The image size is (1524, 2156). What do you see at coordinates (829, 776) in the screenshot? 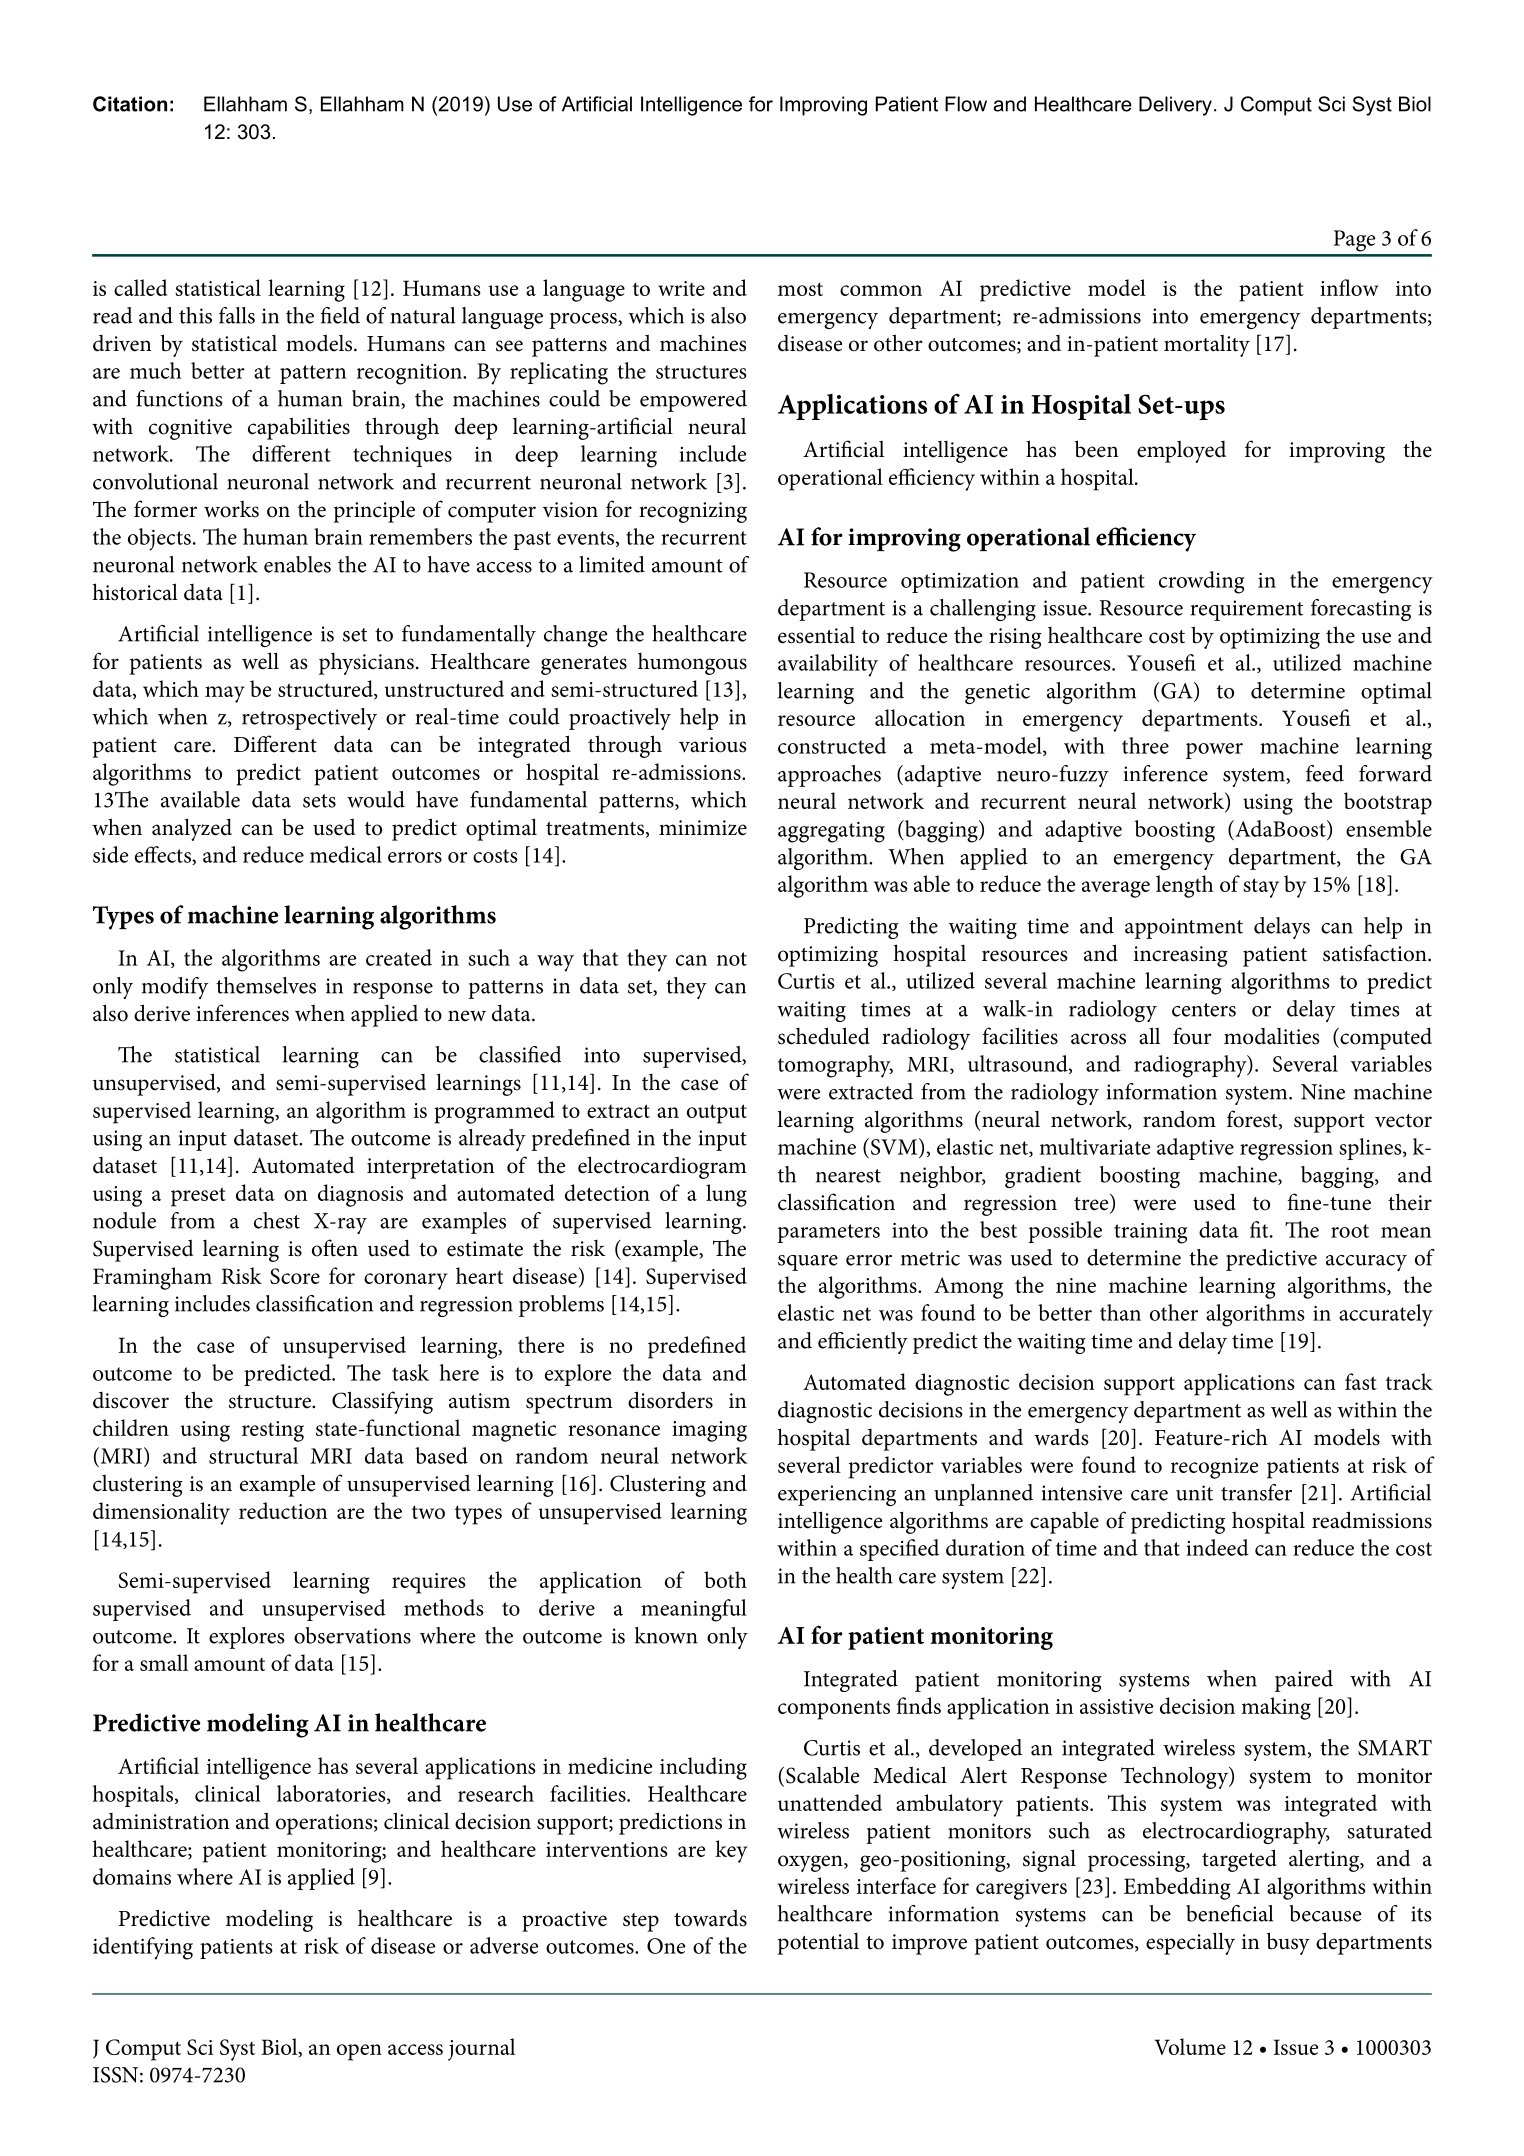
I see `approaches` at bounding box center [829, 776].
